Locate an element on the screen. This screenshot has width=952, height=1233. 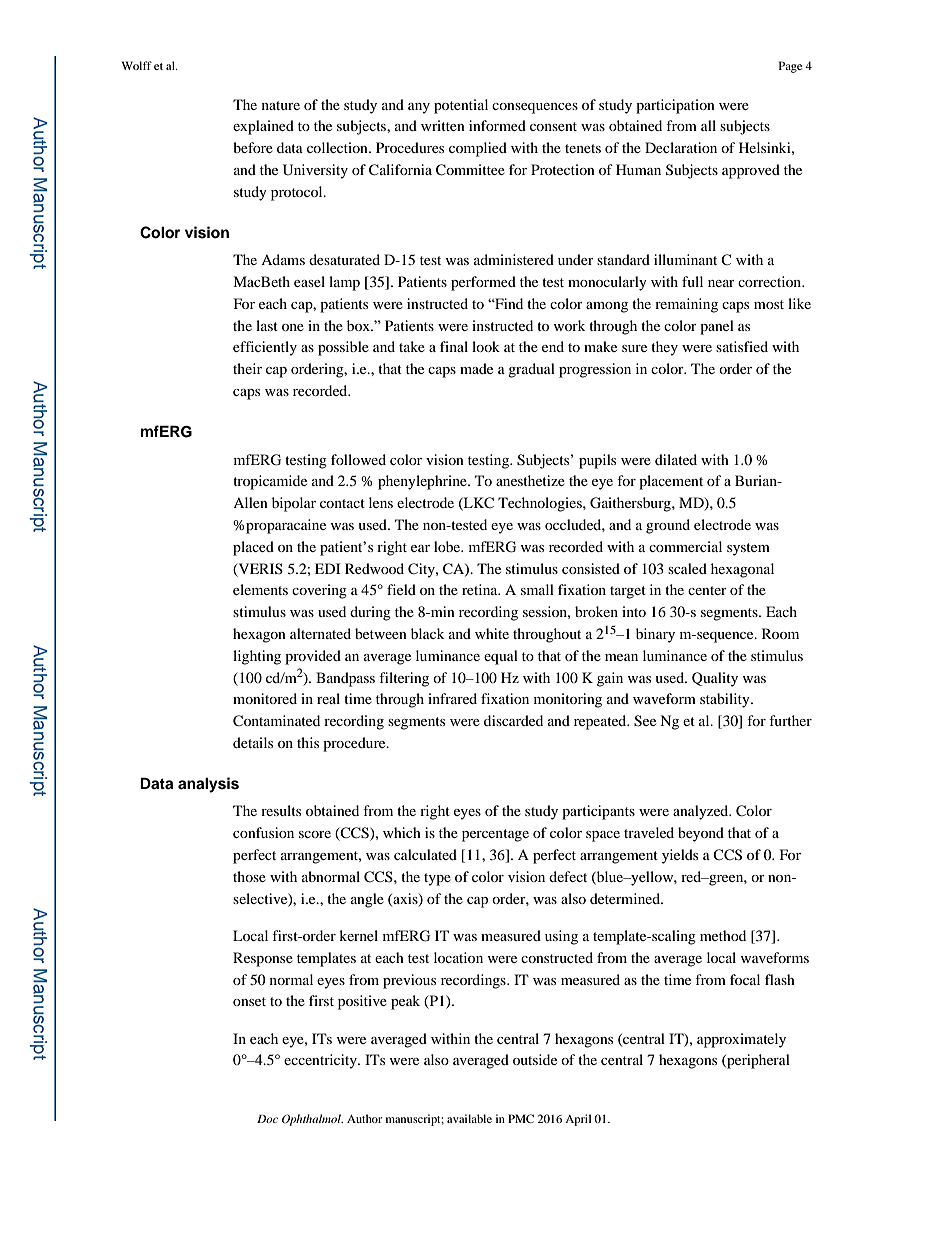
percentage is located at coordinates (495, 835).
